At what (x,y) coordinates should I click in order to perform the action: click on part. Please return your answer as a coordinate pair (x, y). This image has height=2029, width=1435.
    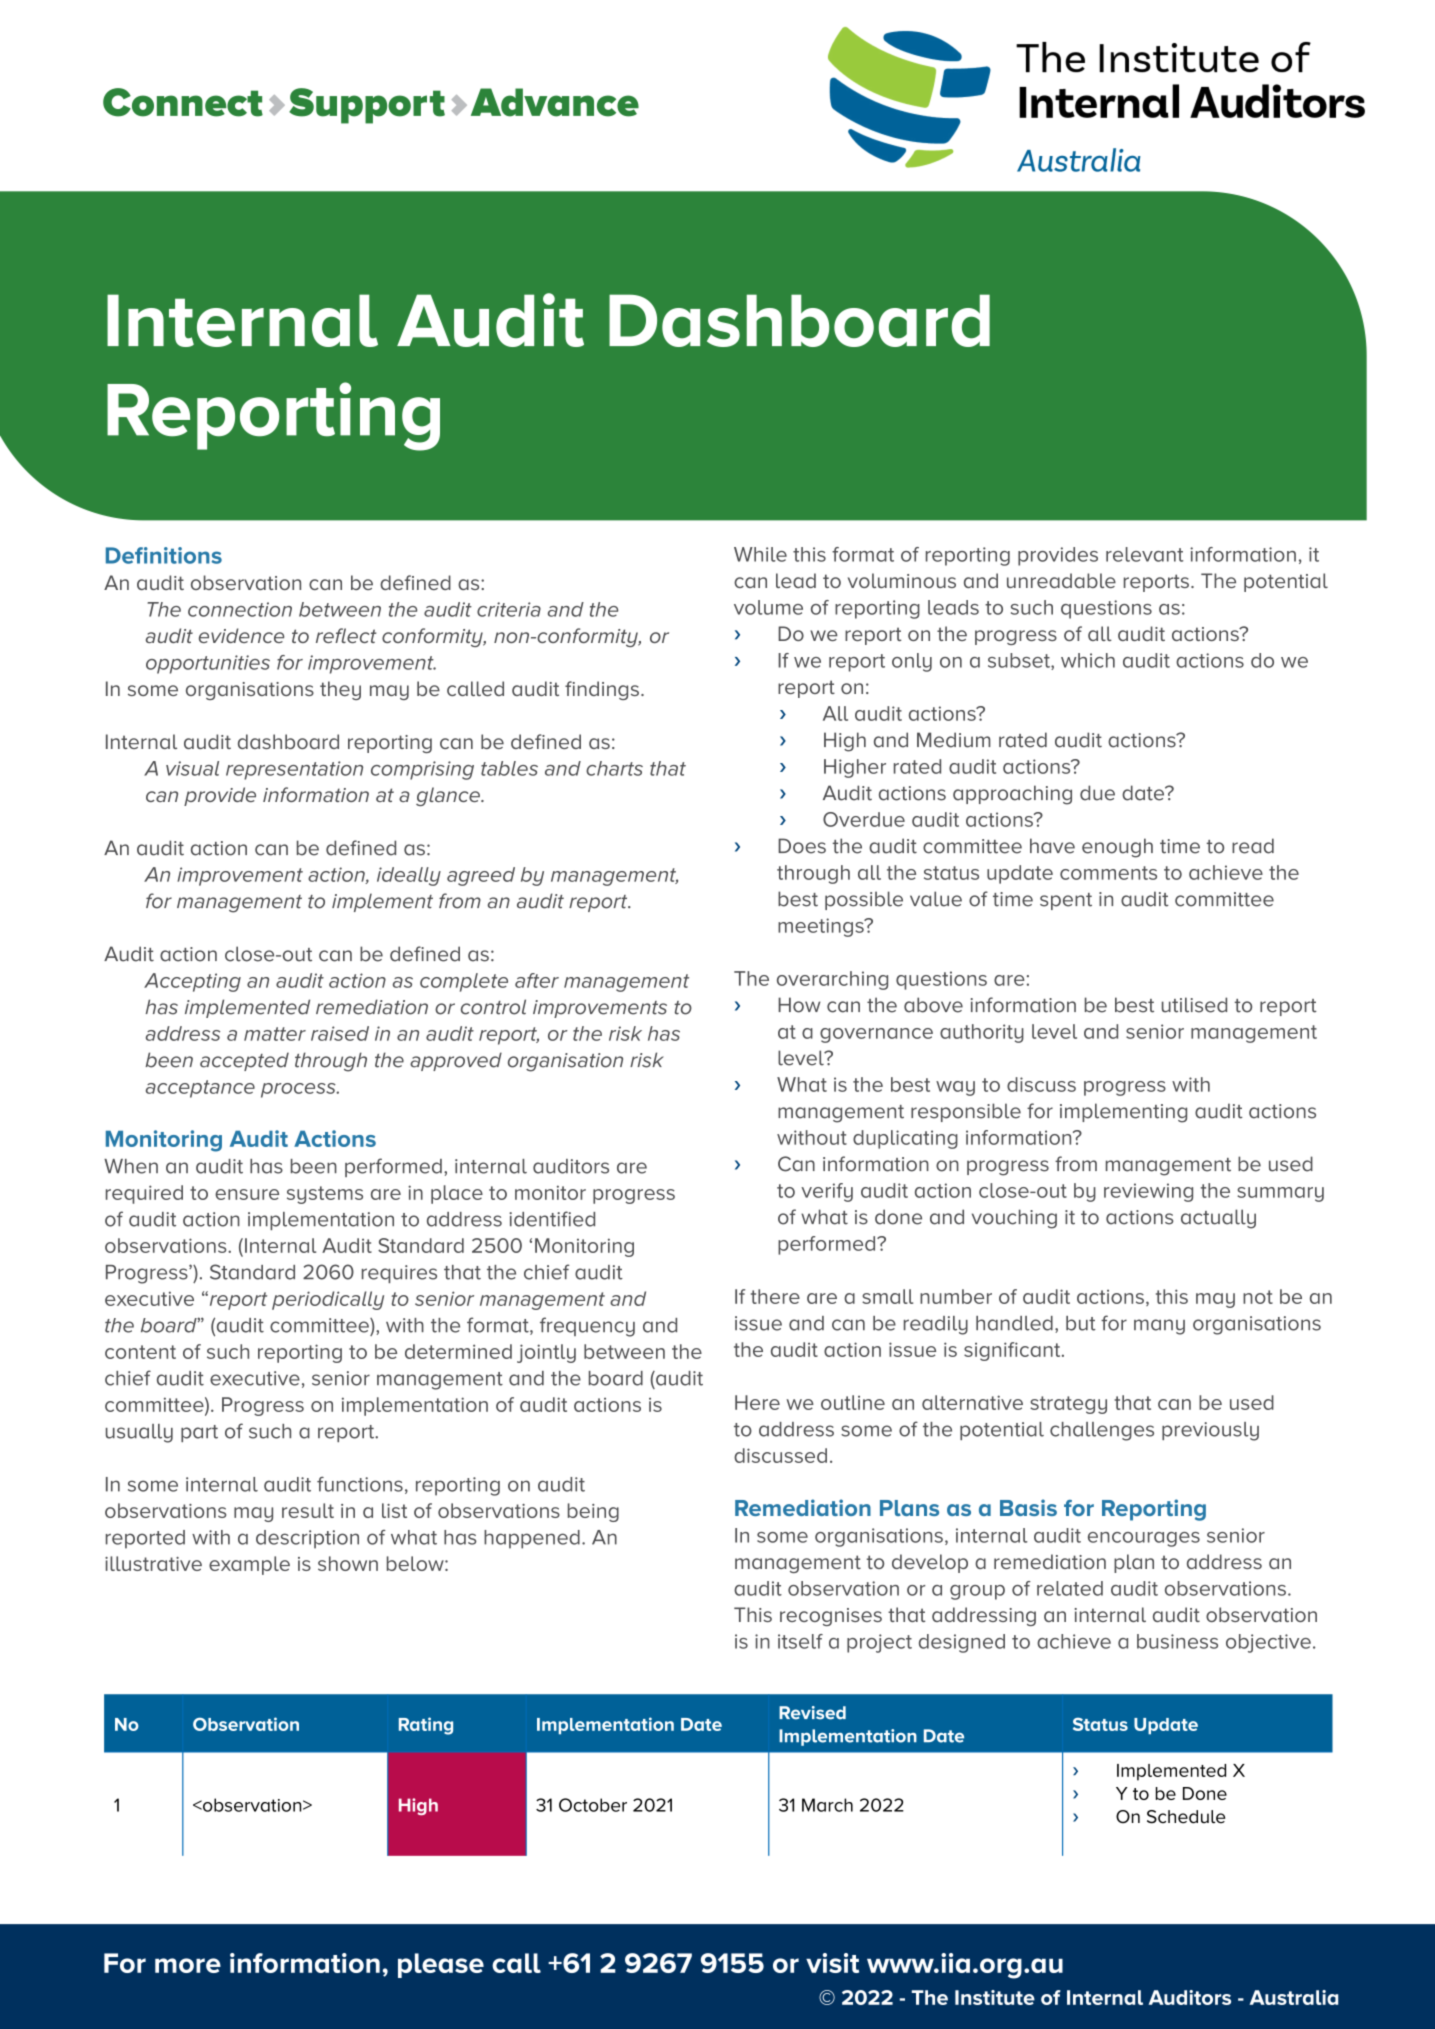
    Looking at the image, I should click on (199, 1433).
